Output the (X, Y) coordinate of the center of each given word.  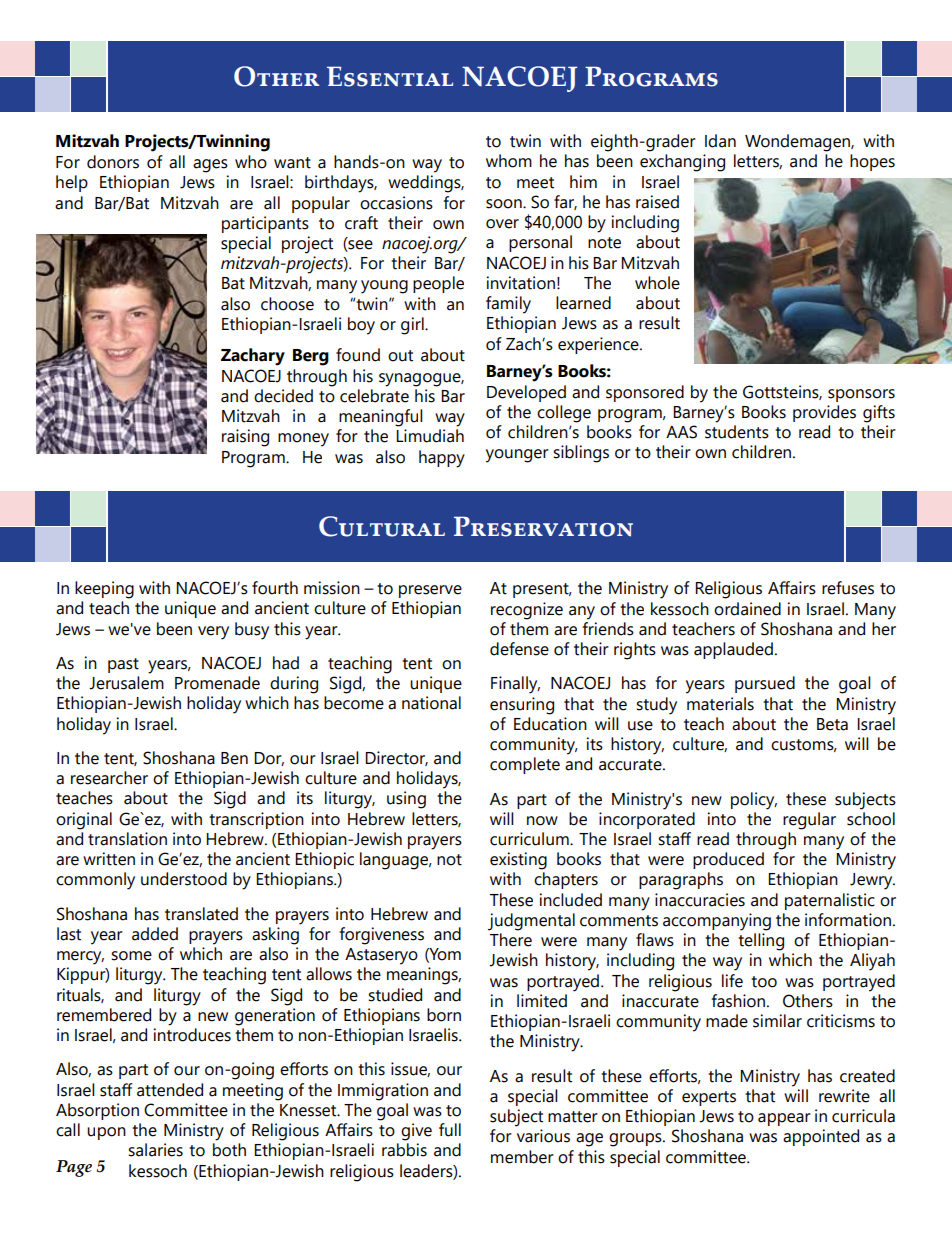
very (213, 633)
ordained (747, 609)
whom (509, 161)
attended (170, 1090)
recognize (527, 611)
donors (113, 162)
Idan (720, 141)
